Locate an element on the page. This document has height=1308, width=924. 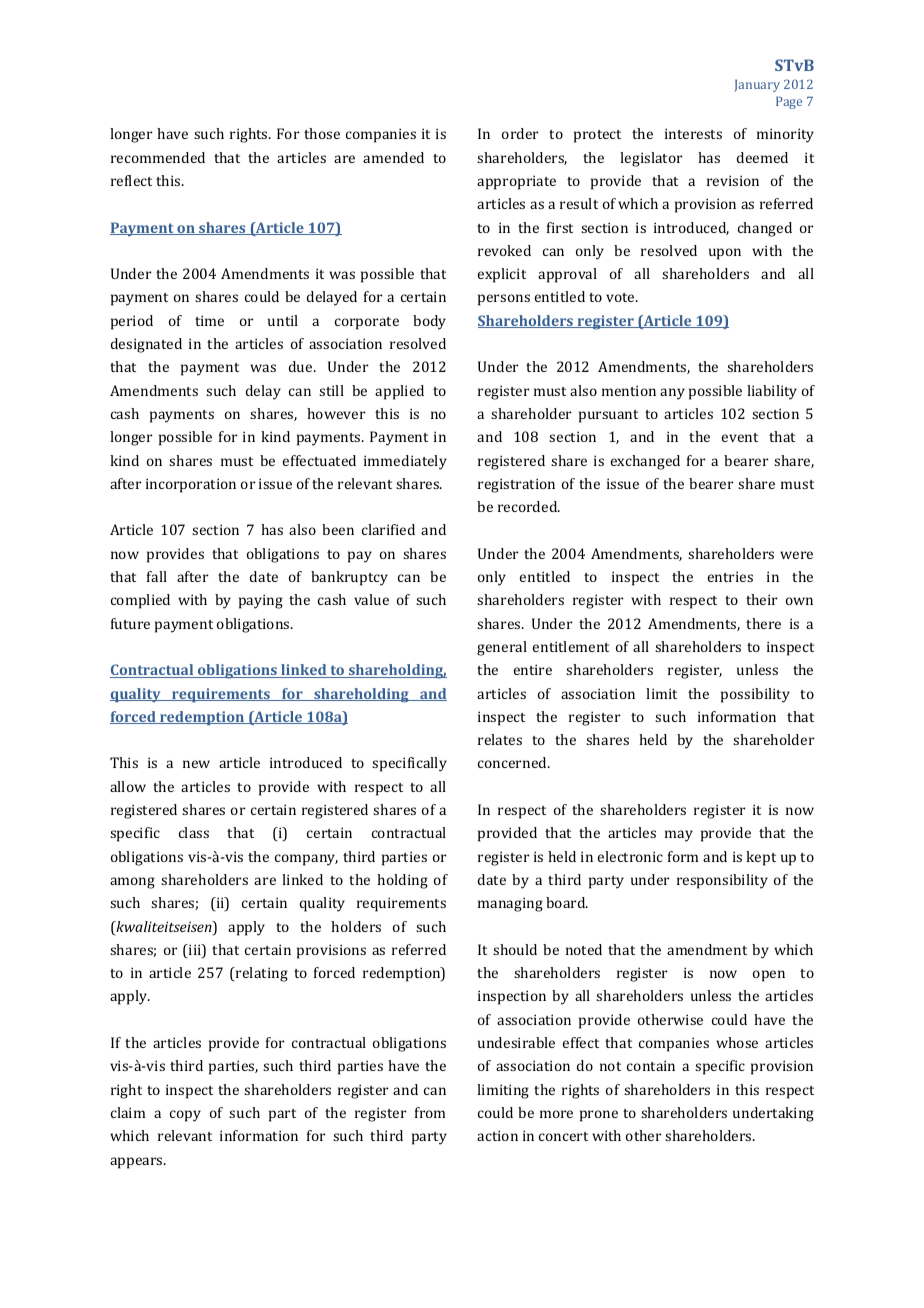
order is located at coordinates (520, 133).
